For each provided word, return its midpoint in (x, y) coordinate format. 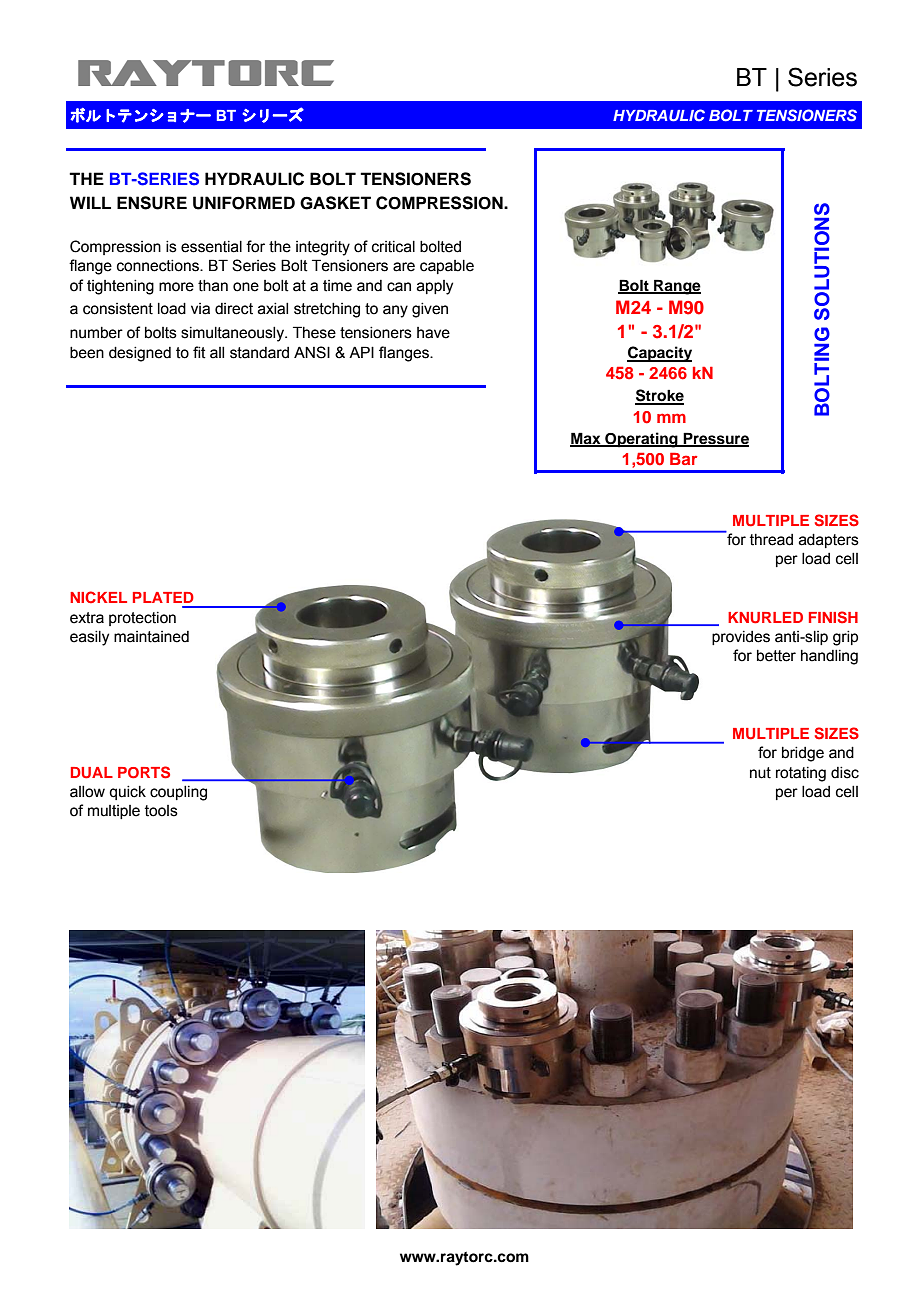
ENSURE (152, 203)
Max (586, 439)
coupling (178, 793)
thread (771, 540)
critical (393, 247)
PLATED (163, 597)
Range (676, 287)
